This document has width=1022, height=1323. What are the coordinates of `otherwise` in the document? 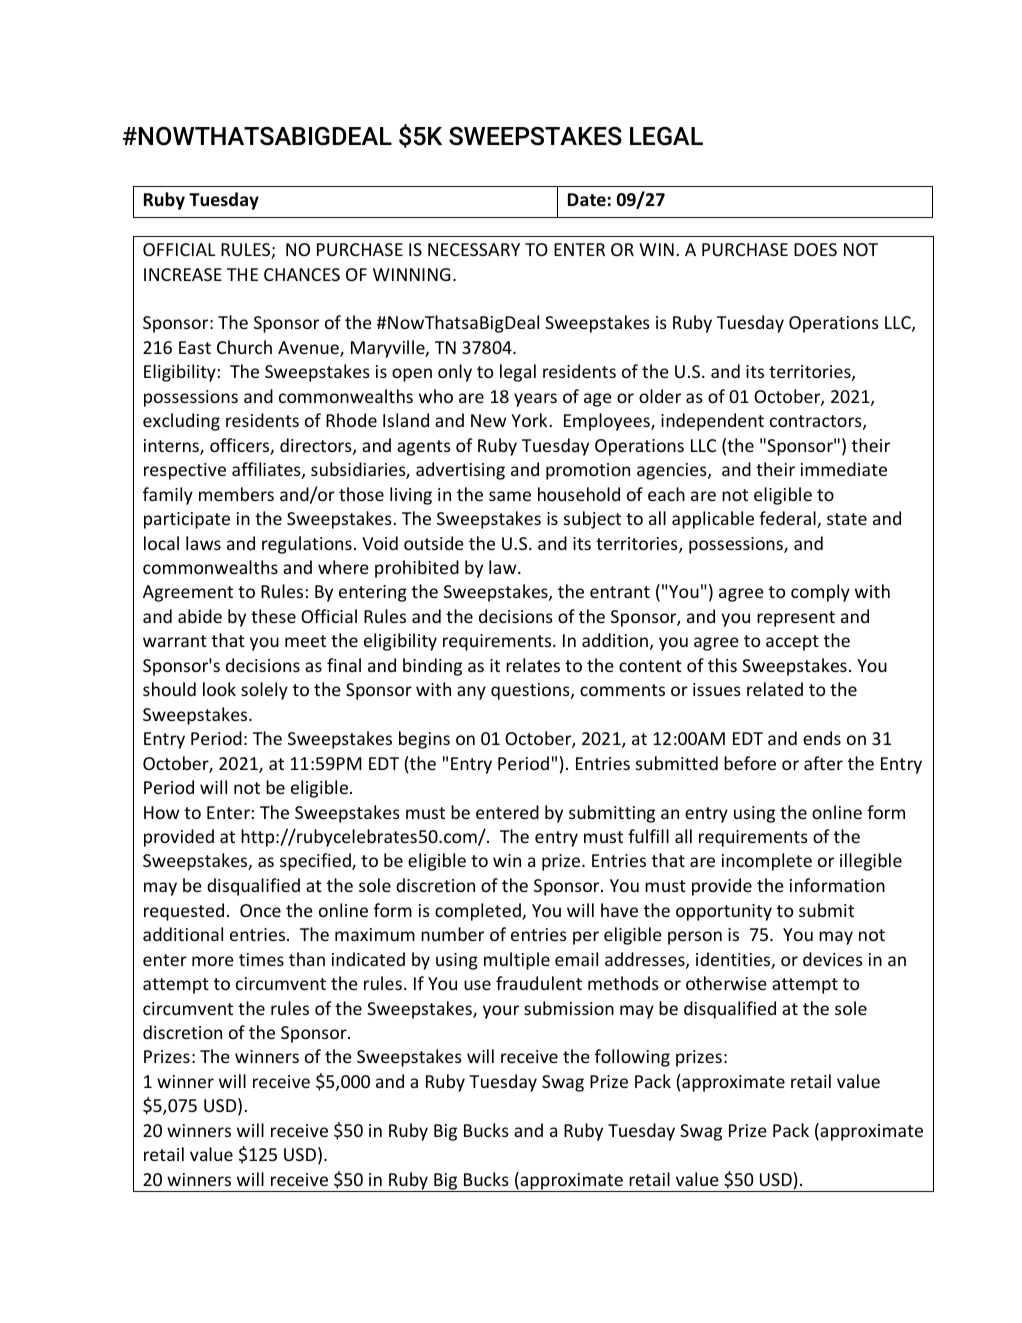 It's located at (726, 983).
